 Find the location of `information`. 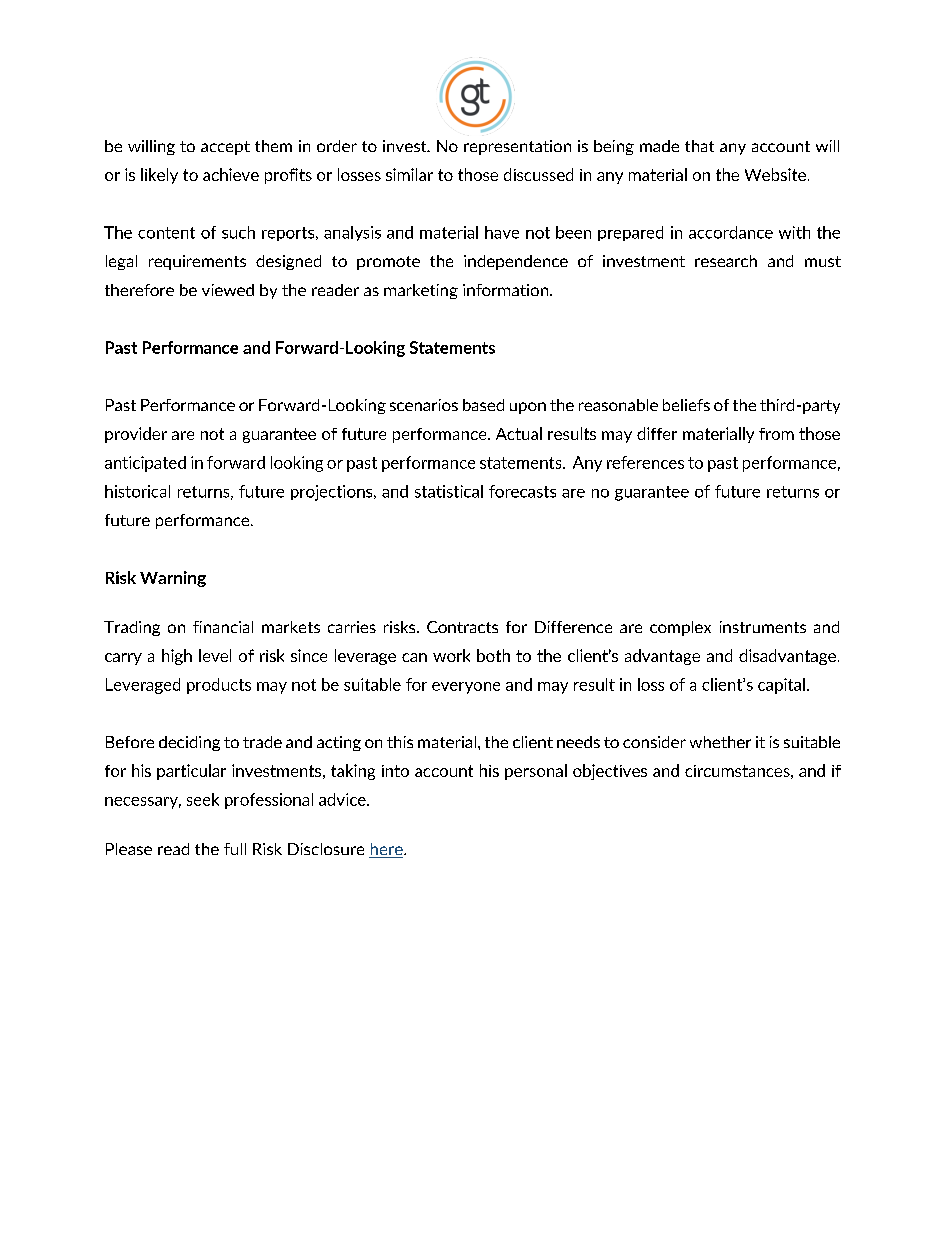

information is located at coordinates (507, 290).
